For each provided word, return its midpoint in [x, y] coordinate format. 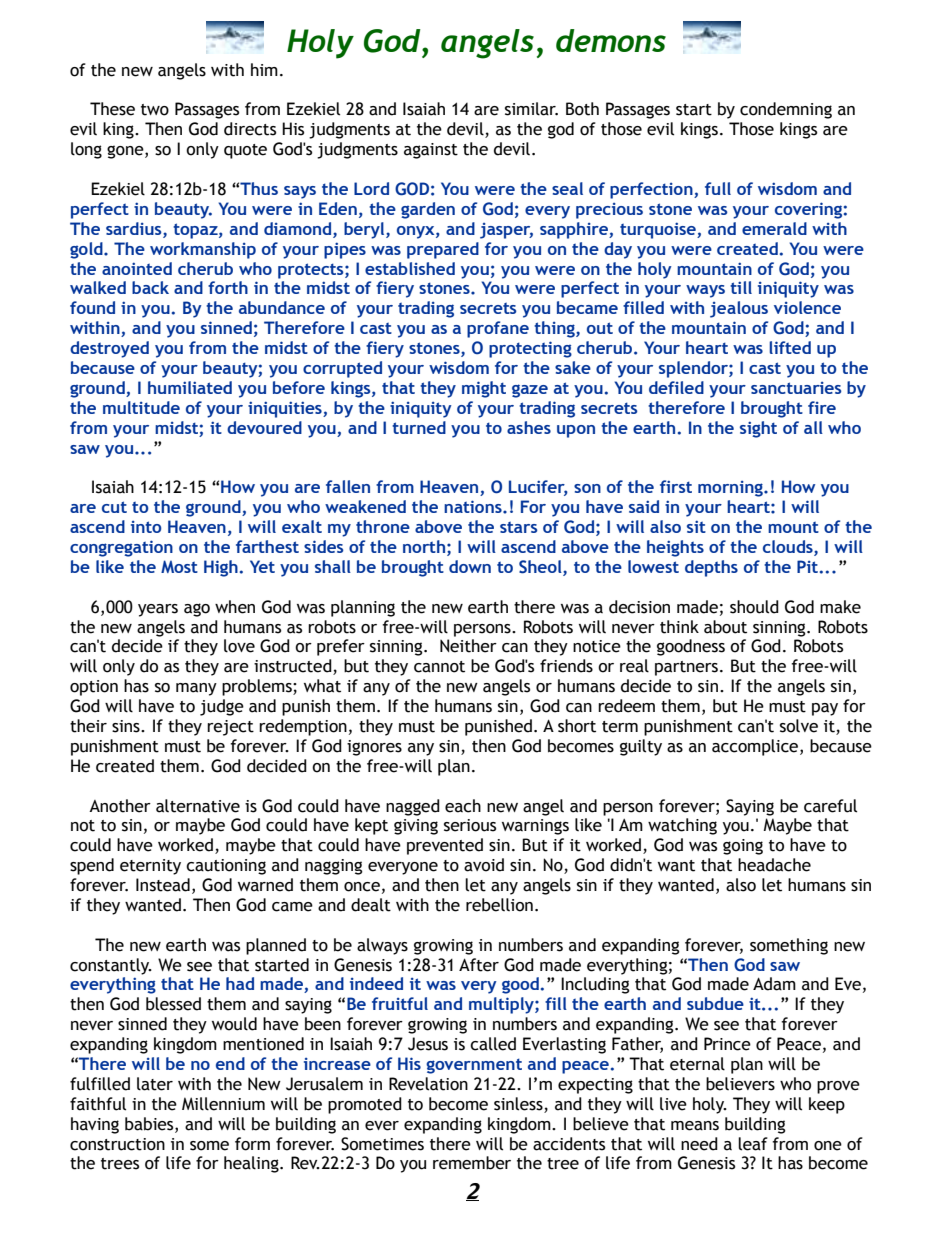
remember [472, 1163]
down [470, 566]
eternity [150, 867]
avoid [484, 865]
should [754, 607]
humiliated [190, 387]
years [158, 610]
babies [150, 1124]
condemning [786, 110]
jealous [739, 309]
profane [498, 329]
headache [774, 865]
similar [531, 109]
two [155, 110]
